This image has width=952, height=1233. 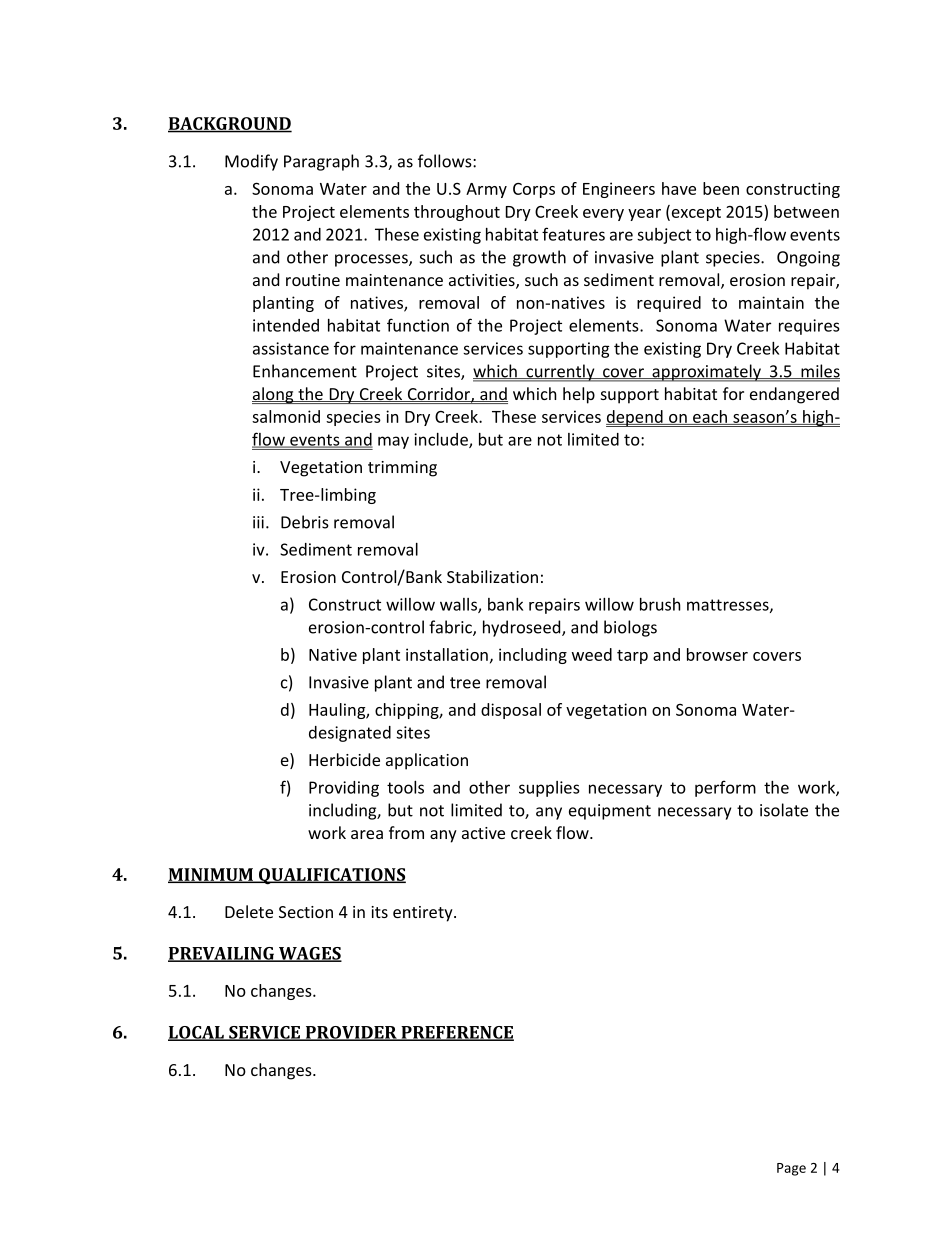 I want to click on Army, so click(x=486, y=190).
